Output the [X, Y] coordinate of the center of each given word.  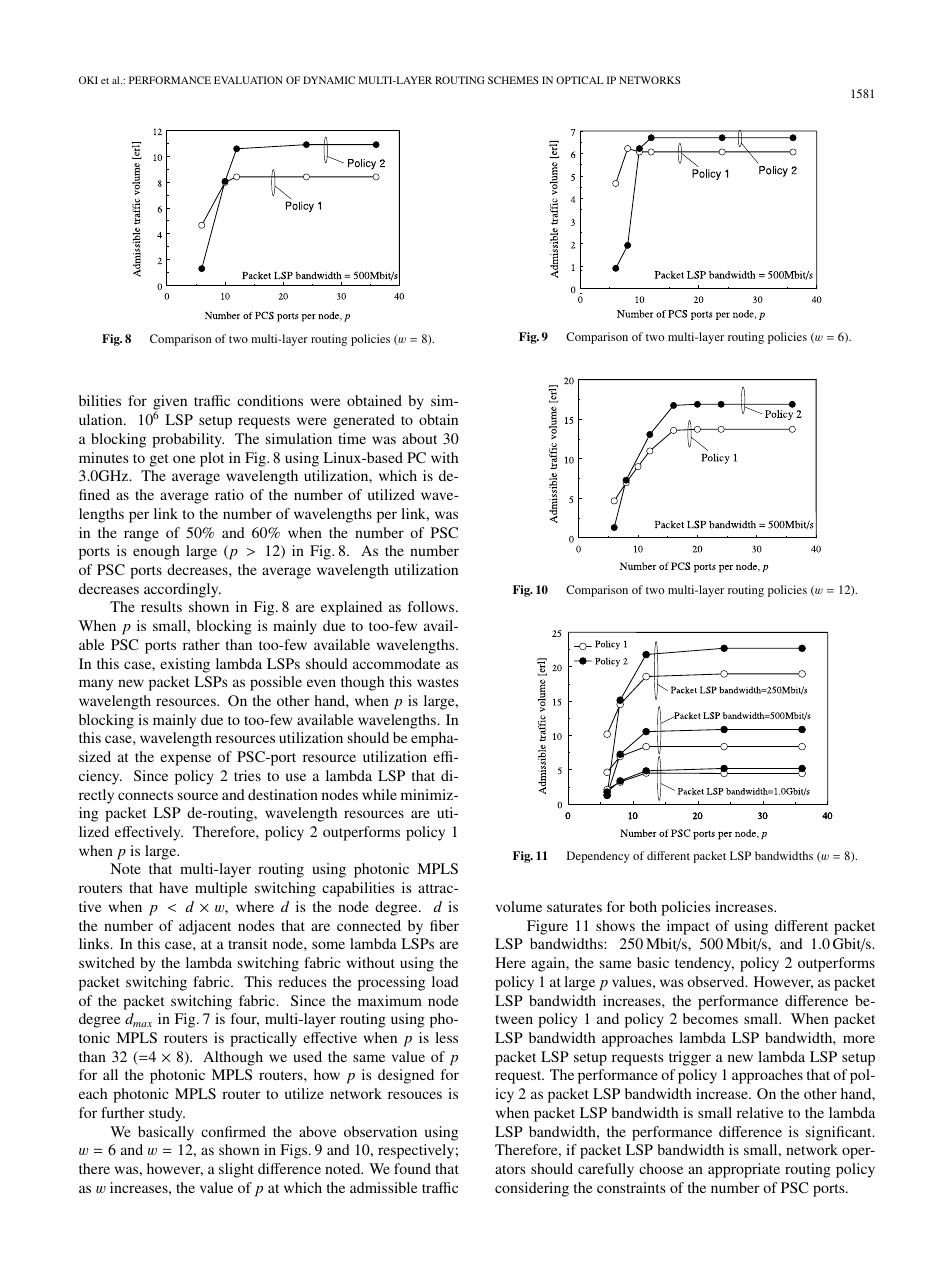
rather [201, 644]
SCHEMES [513, 80]
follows [432, 606]
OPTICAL [580, 80]
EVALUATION [248, 80]
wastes [438, 682]
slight [236, 1170]
